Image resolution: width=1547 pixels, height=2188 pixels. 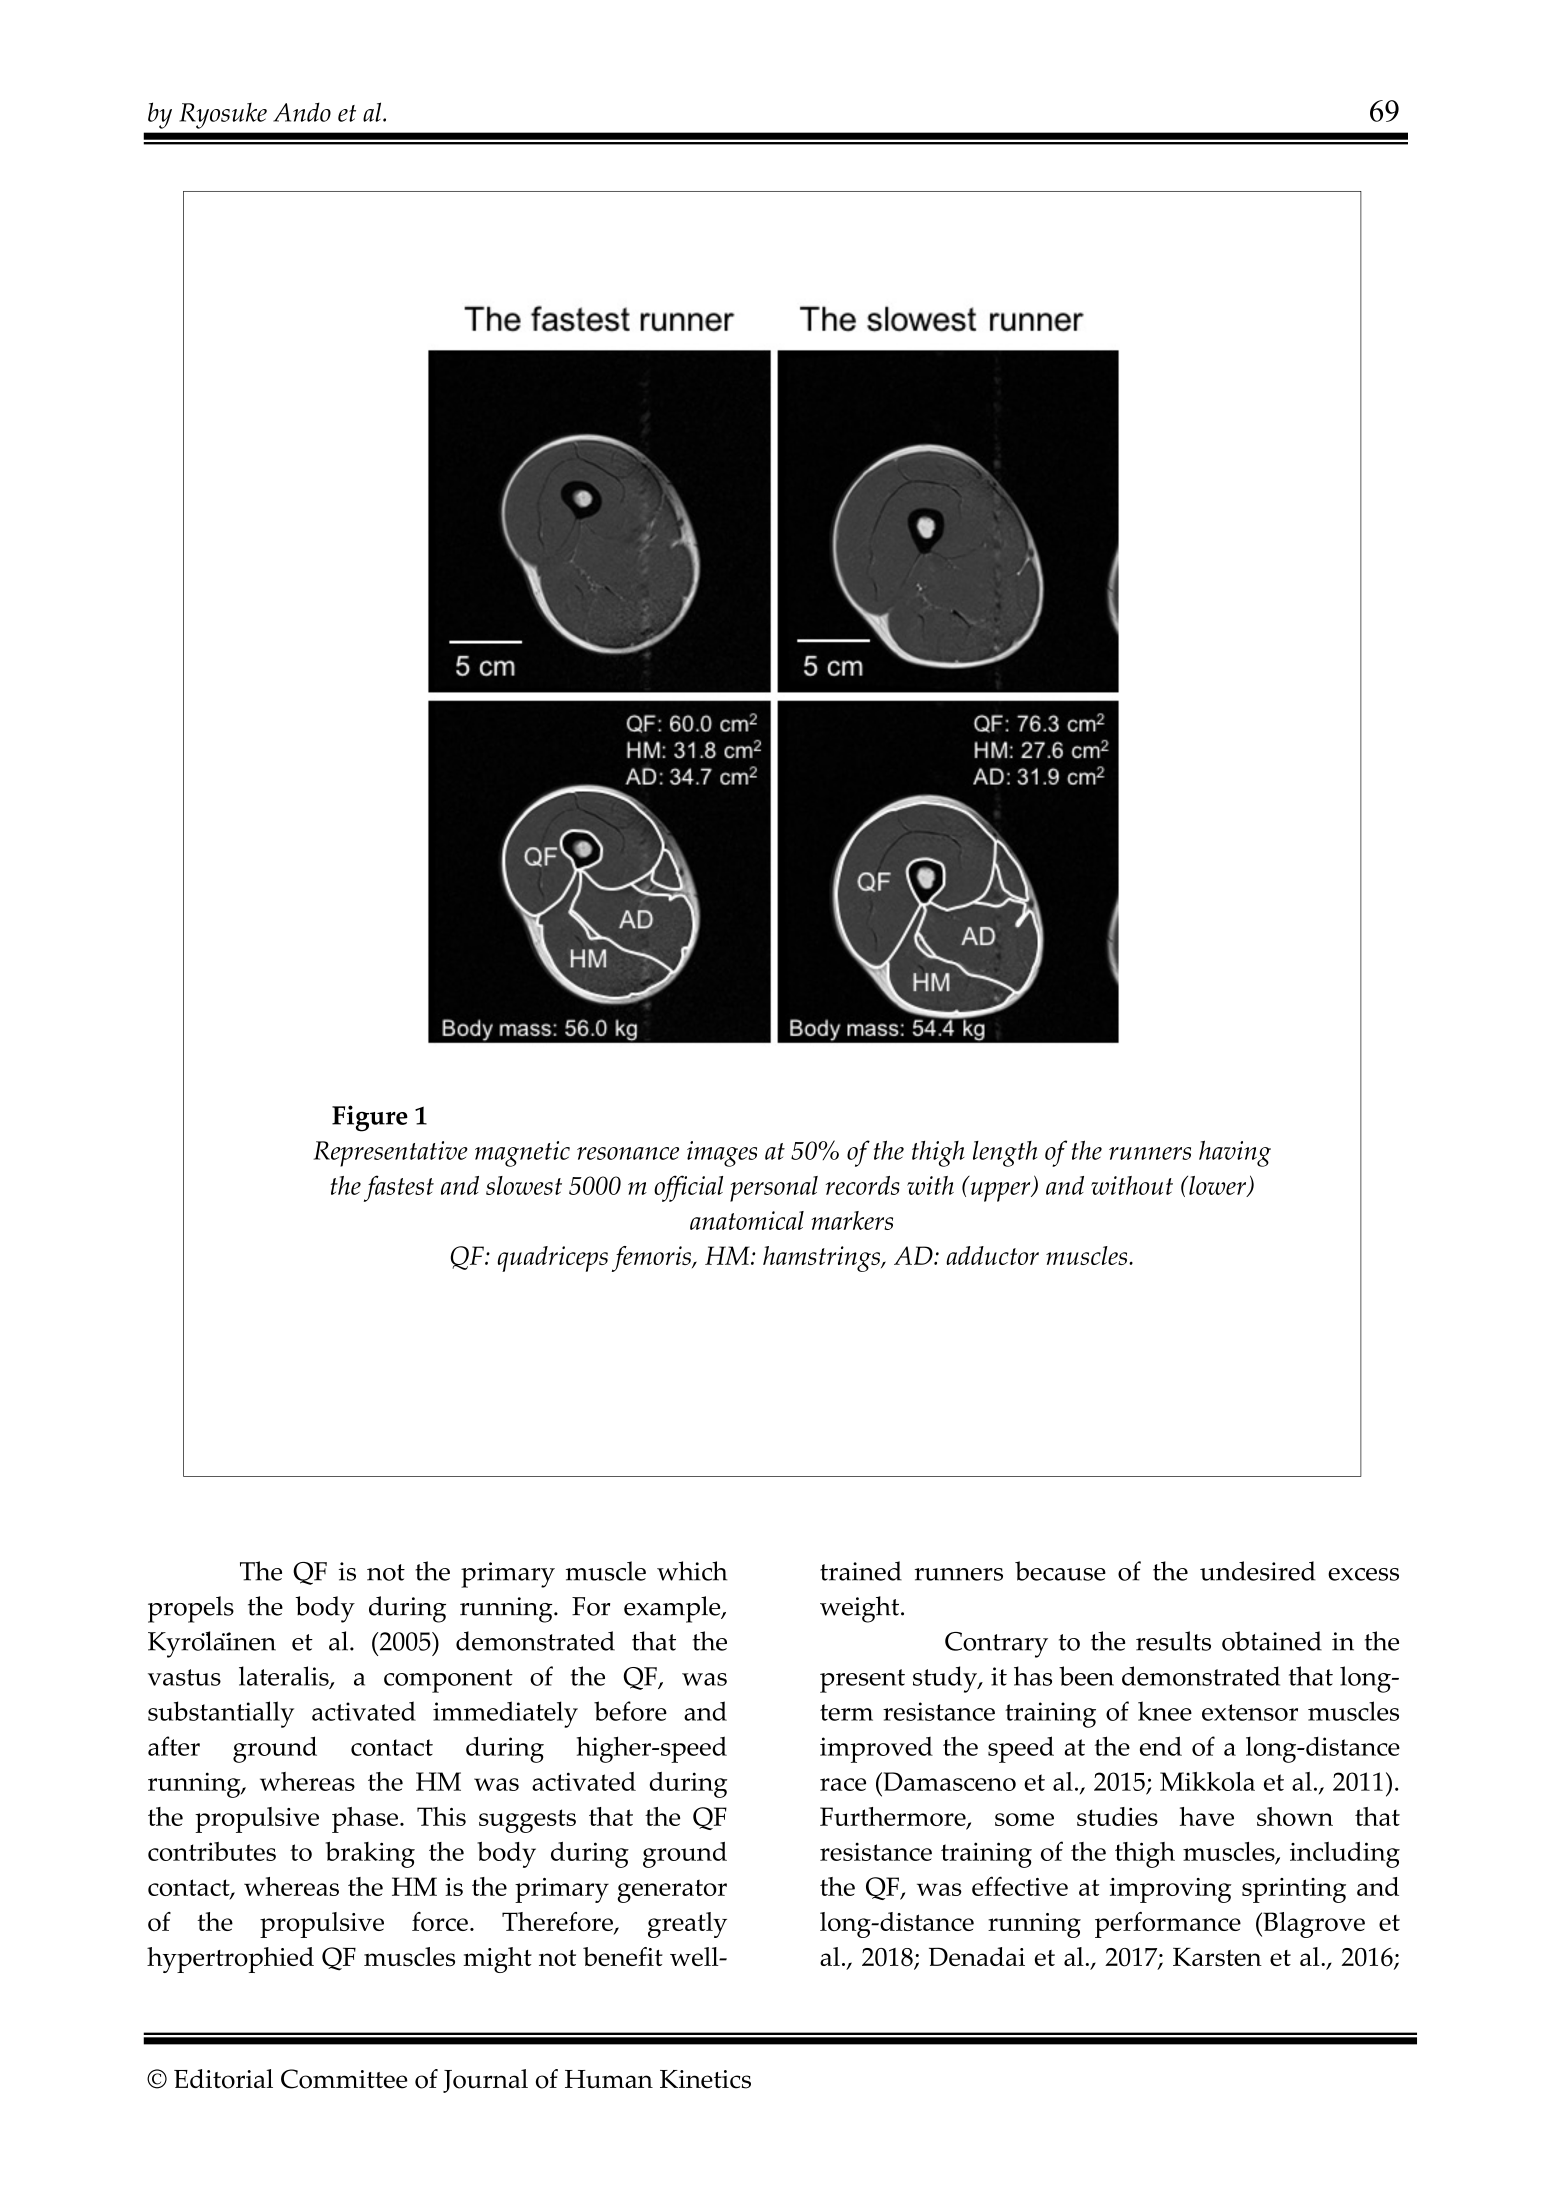 I want to click on fastest, so click(x=399, y=1188).
